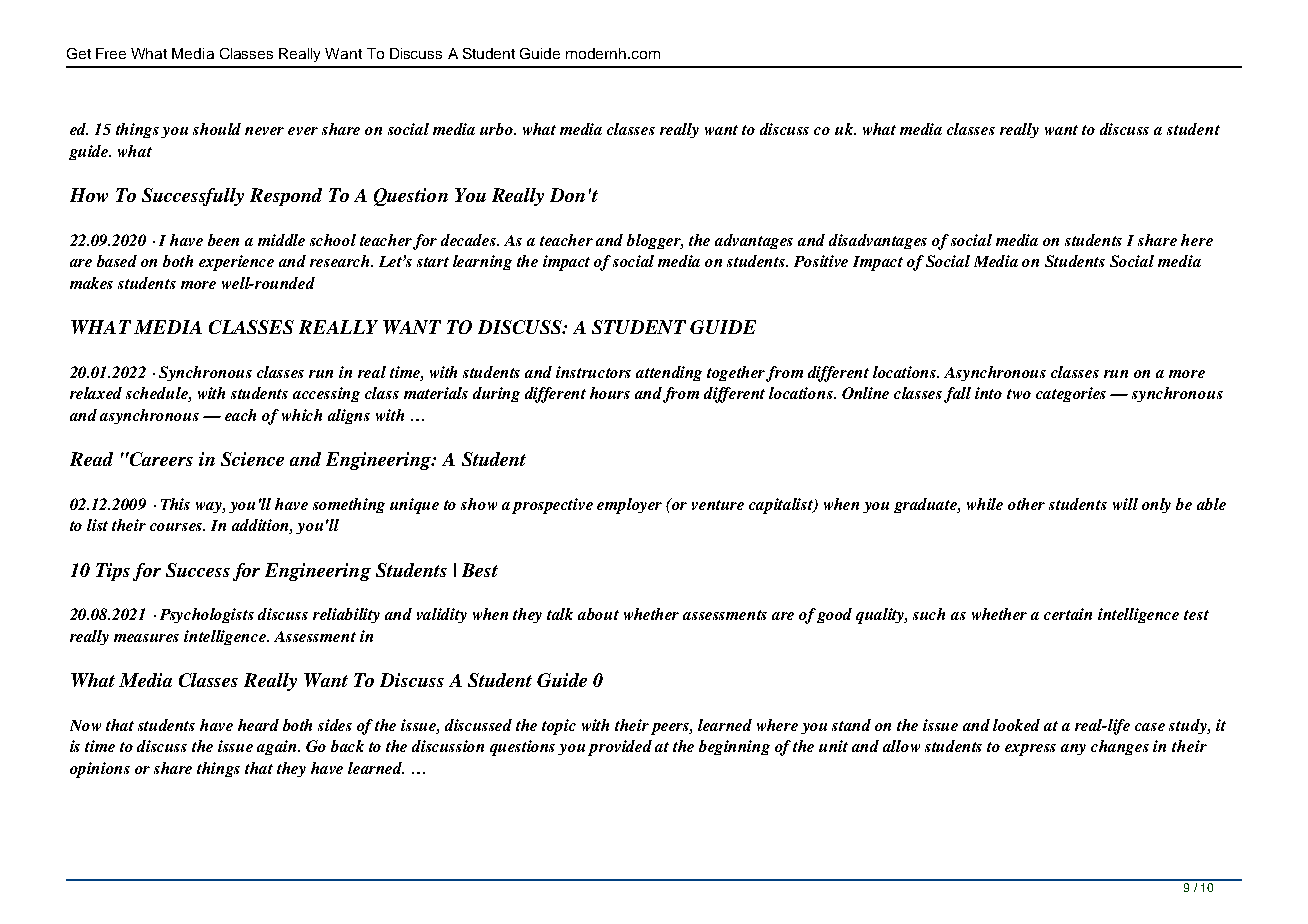 This screenshot has width=1308, height=924. Describe the element at coordinates (111, 53) in the screenshot. I see `Free` at that location.
